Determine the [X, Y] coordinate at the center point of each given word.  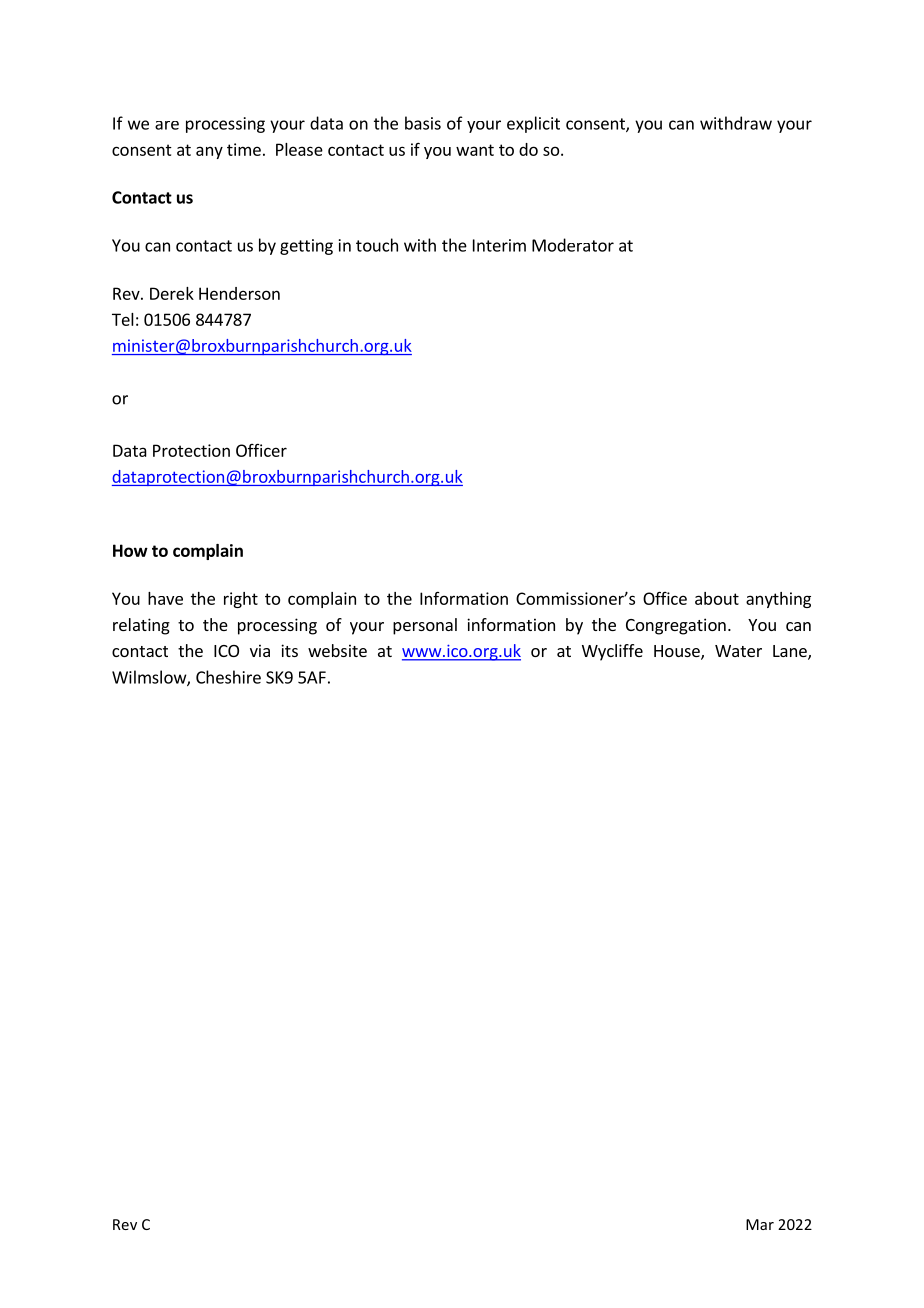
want [475, 150]
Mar [760, 1224]
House [678, 652]
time [244, 149]
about [717, 598]
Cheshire [228, 677]
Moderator [573, 245]
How [130, 550]
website [337, 650]
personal [425, 626]
